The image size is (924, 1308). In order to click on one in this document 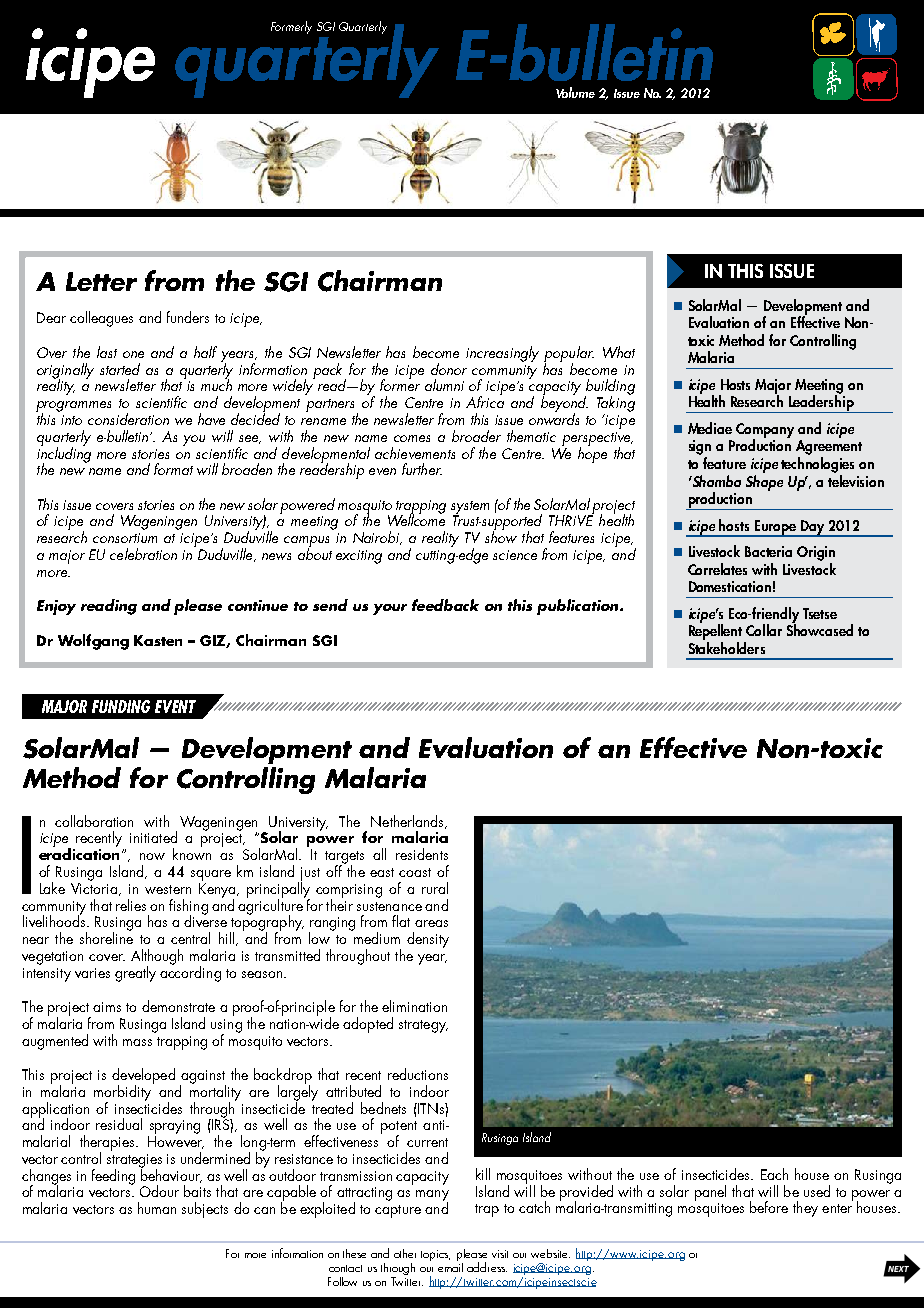, I will do `click(133, 354)`.
